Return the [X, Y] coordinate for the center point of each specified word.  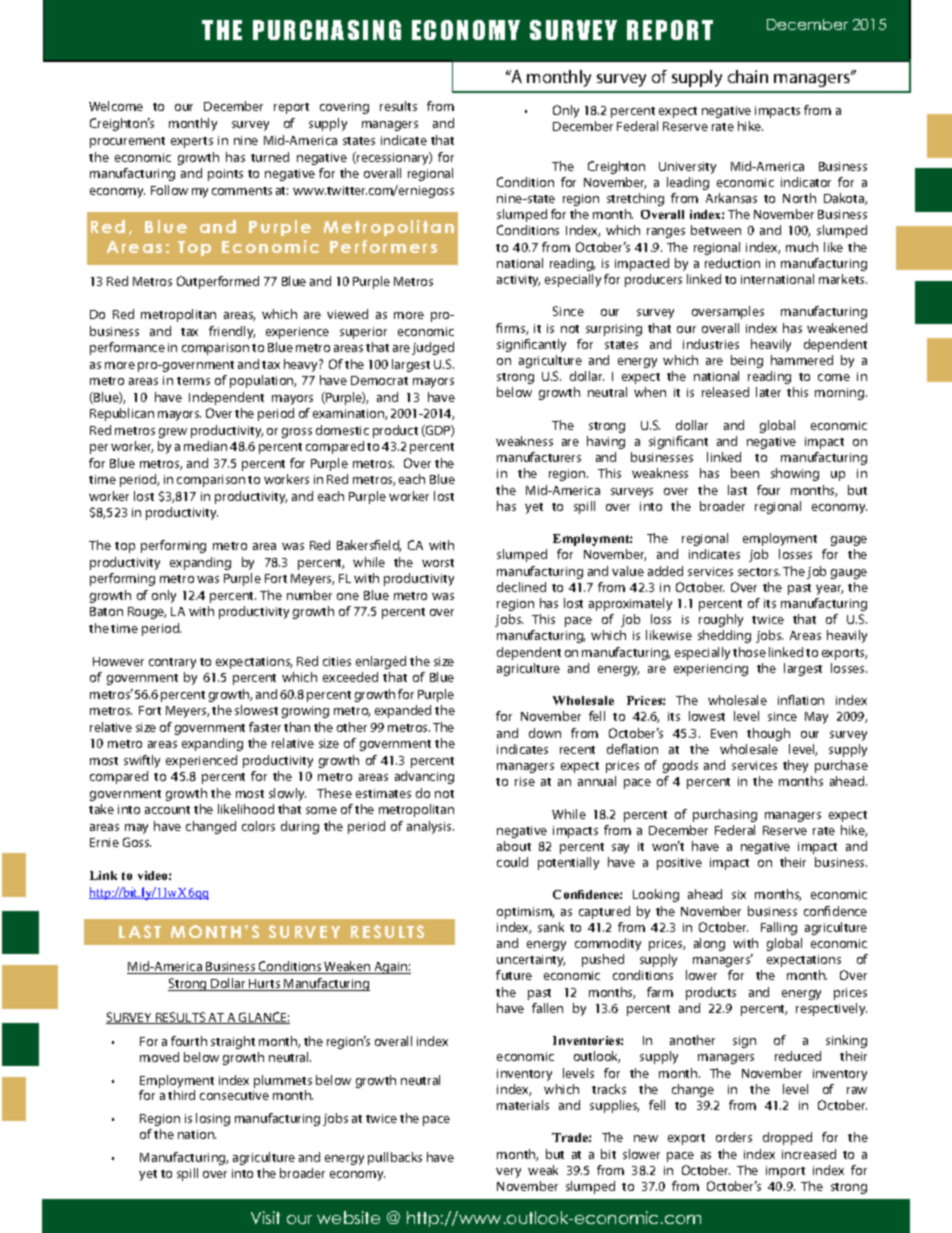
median [205, 446]
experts [192, 142]
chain [748, 76]
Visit [265, 1217]
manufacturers [539, 457]
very [508, 1173]
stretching [635, 199]
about [514, 846]
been [745, 473]
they [795, 766]
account [167, 810]
